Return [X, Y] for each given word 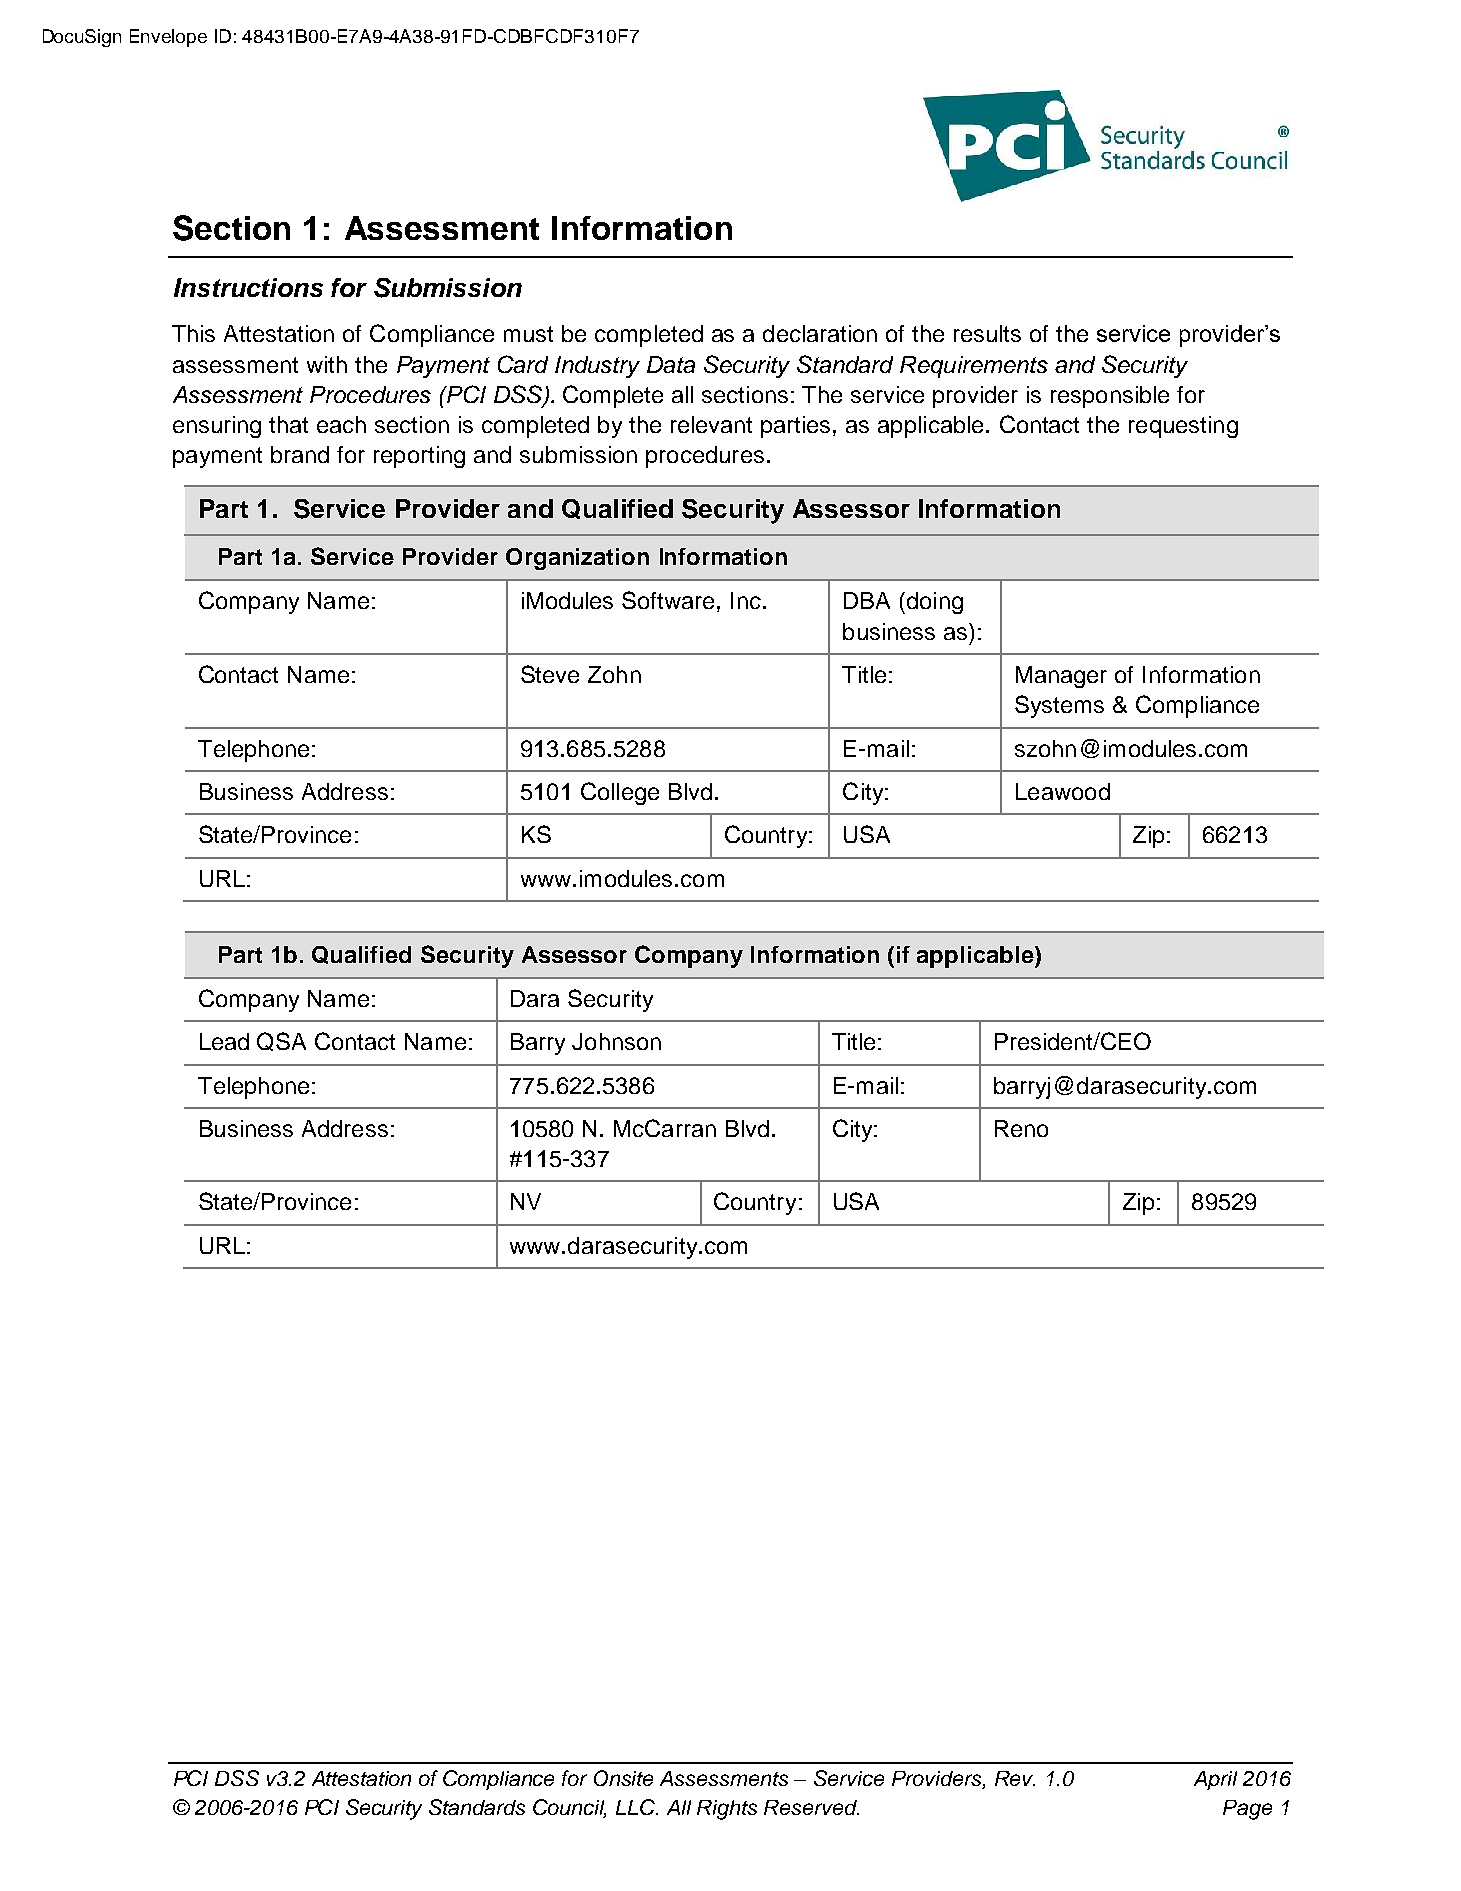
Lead [224, 1041]
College [620, 793]
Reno [1021, 1128]
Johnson [616, 1041]
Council [569, 1808]
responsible [1110, 397]
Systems [1059, 706]
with [327, 364]
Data [671, 364]
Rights [727, 1810]
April [1215, 1780]
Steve [550, 674]
